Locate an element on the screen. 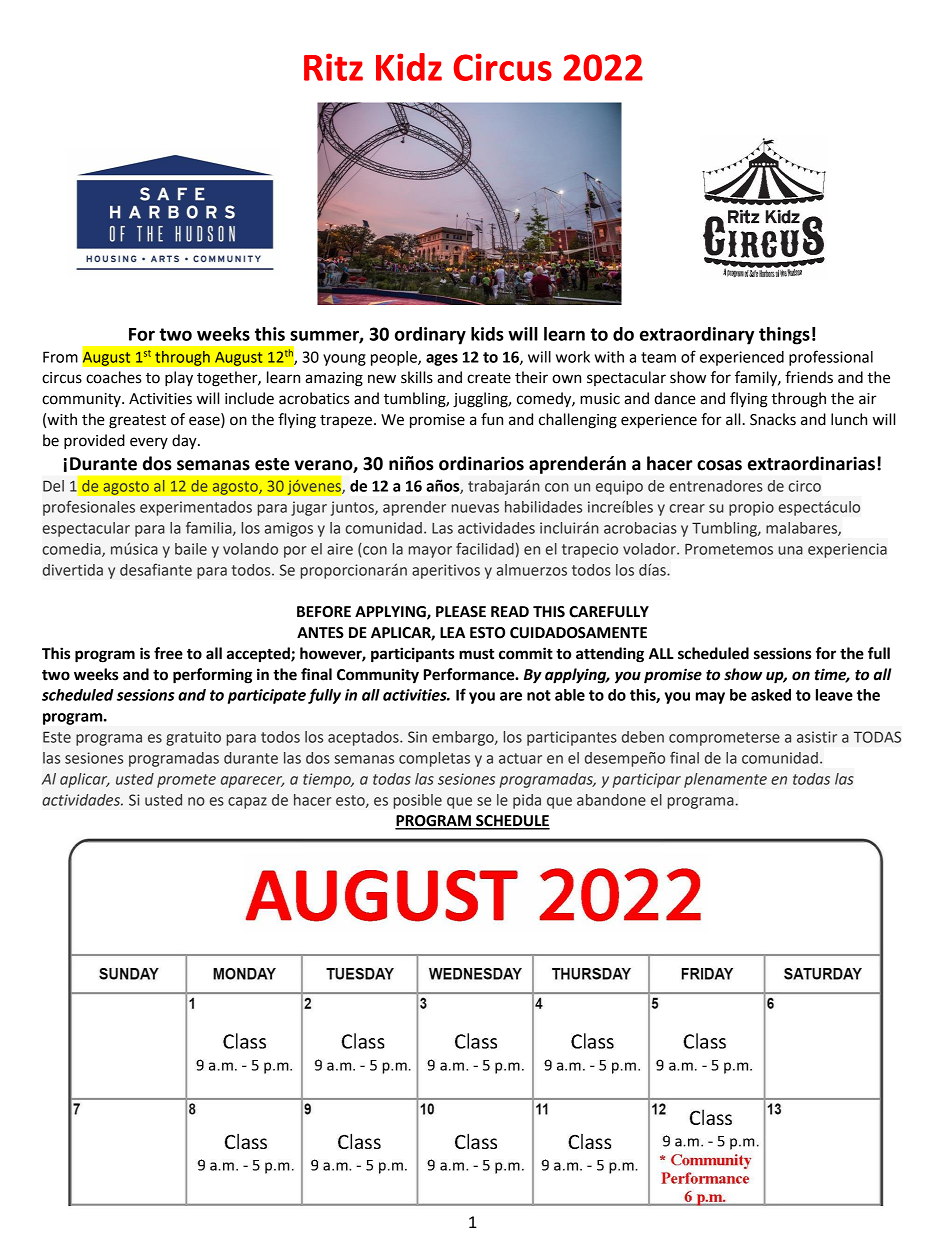 The width and height of the screenshot is (952, 1233). From is located at coordinates (60, 357).
